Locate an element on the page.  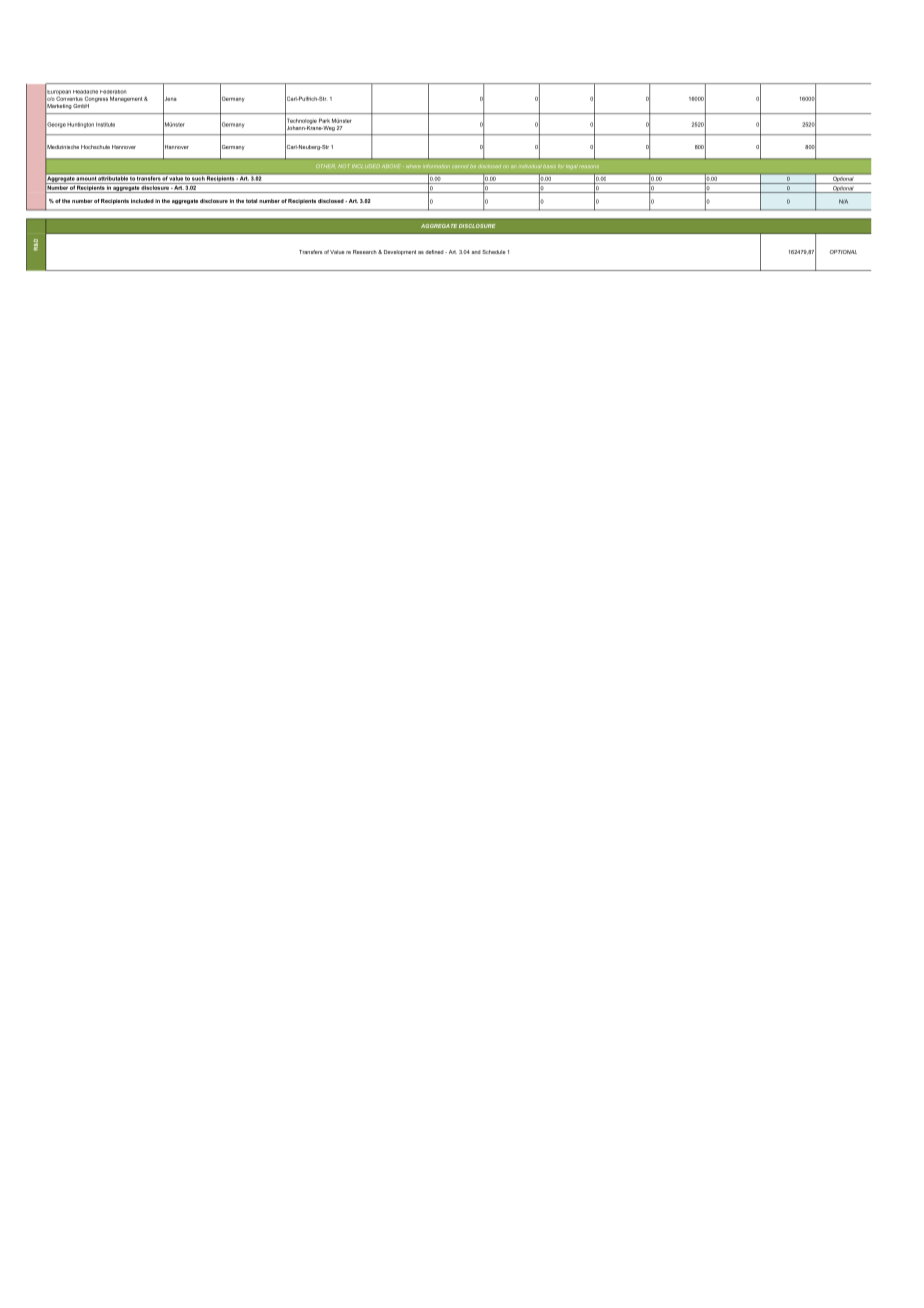
total is located at coordinates (251, 201).
